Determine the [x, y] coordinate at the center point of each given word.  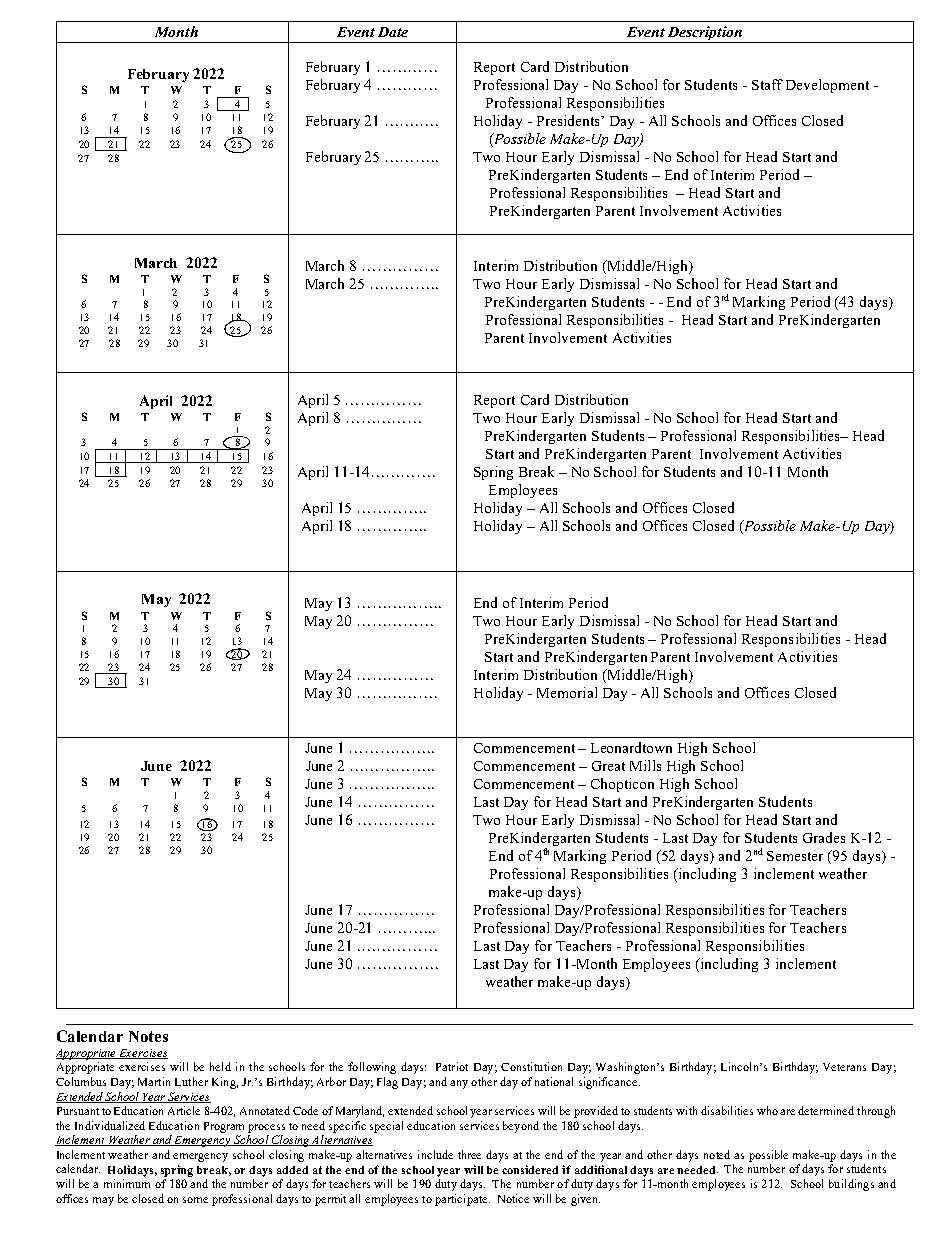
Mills [645, 765]
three [469, 1154]
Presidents [569, 120]
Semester [795, 856]
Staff [767, 84]
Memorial [567, 692]
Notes [148, 1036]
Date [393, 32]
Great [608, 766]
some [195, 1200]
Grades [824, 837]
